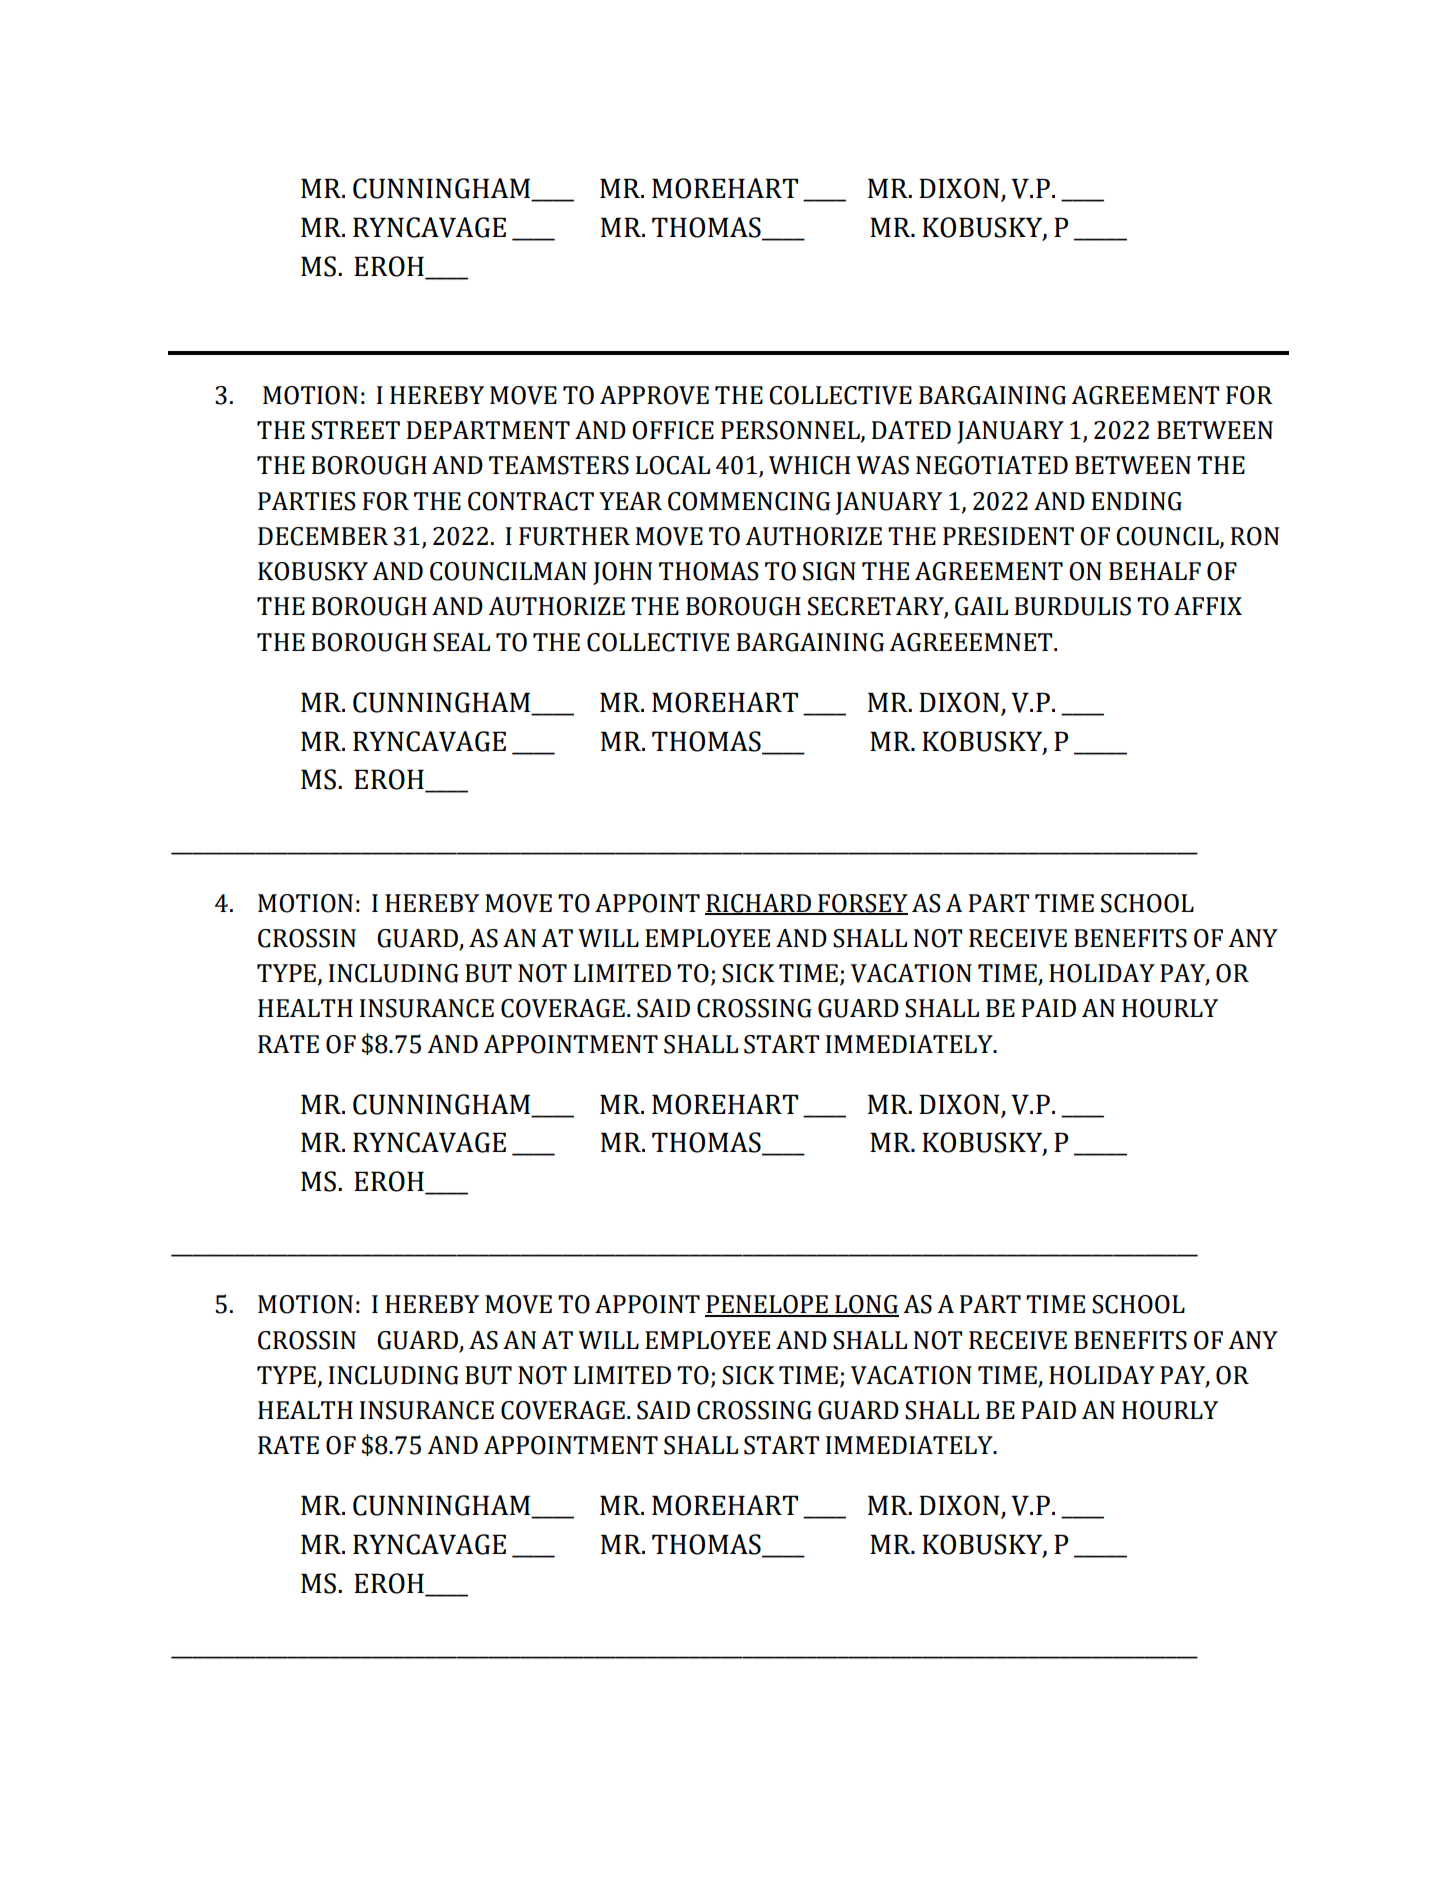 Image resolution: width=1456 pixels, height=1884 pixels. I want to click on LONG, so click(866, 1305).
